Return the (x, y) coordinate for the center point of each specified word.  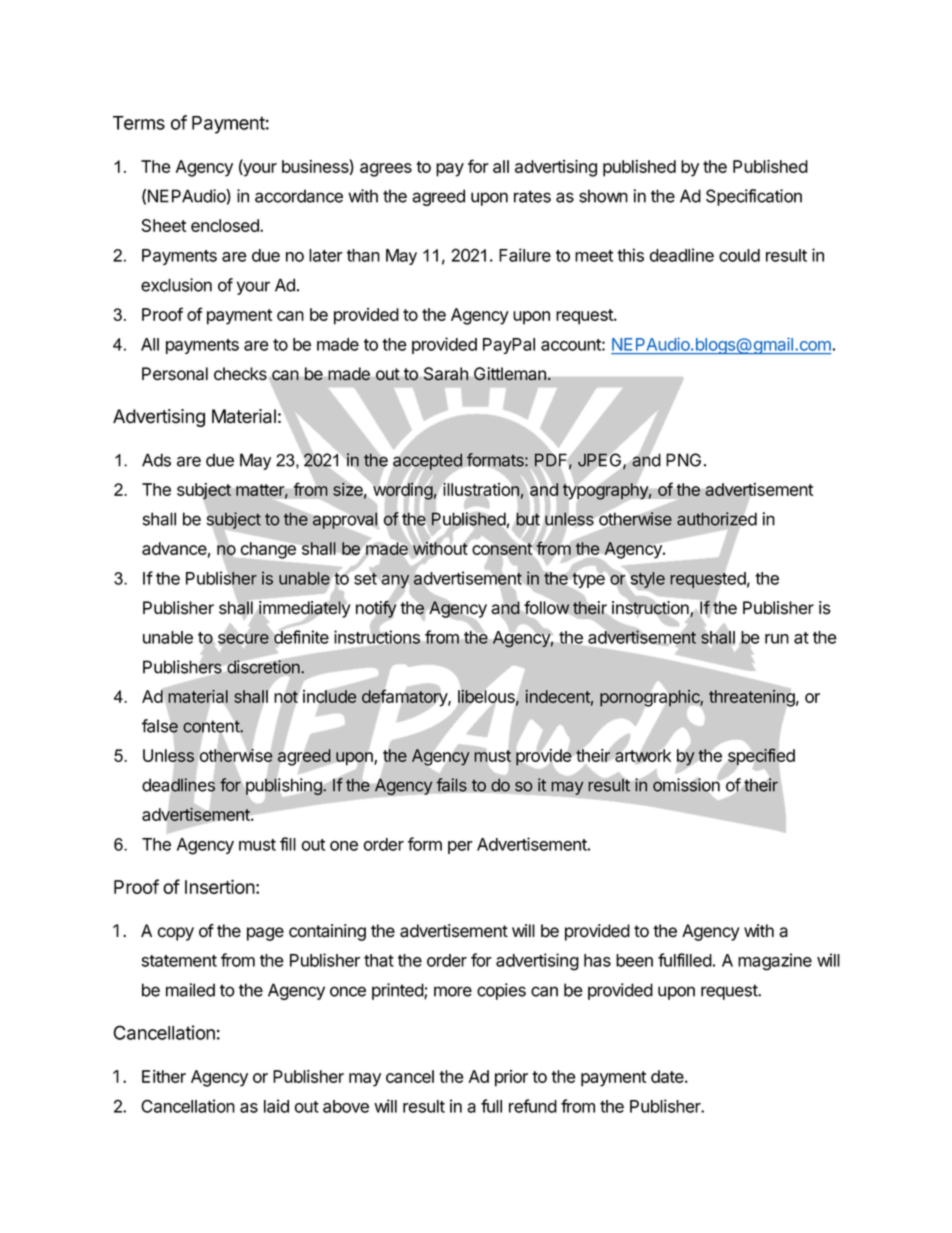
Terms (139, 123)
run (777, 639)
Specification (754, 197)
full (491, 1106)
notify (377, 609)
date (668, 1076)
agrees (386, 170)
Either (164, 1076)
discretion (263, 666)
